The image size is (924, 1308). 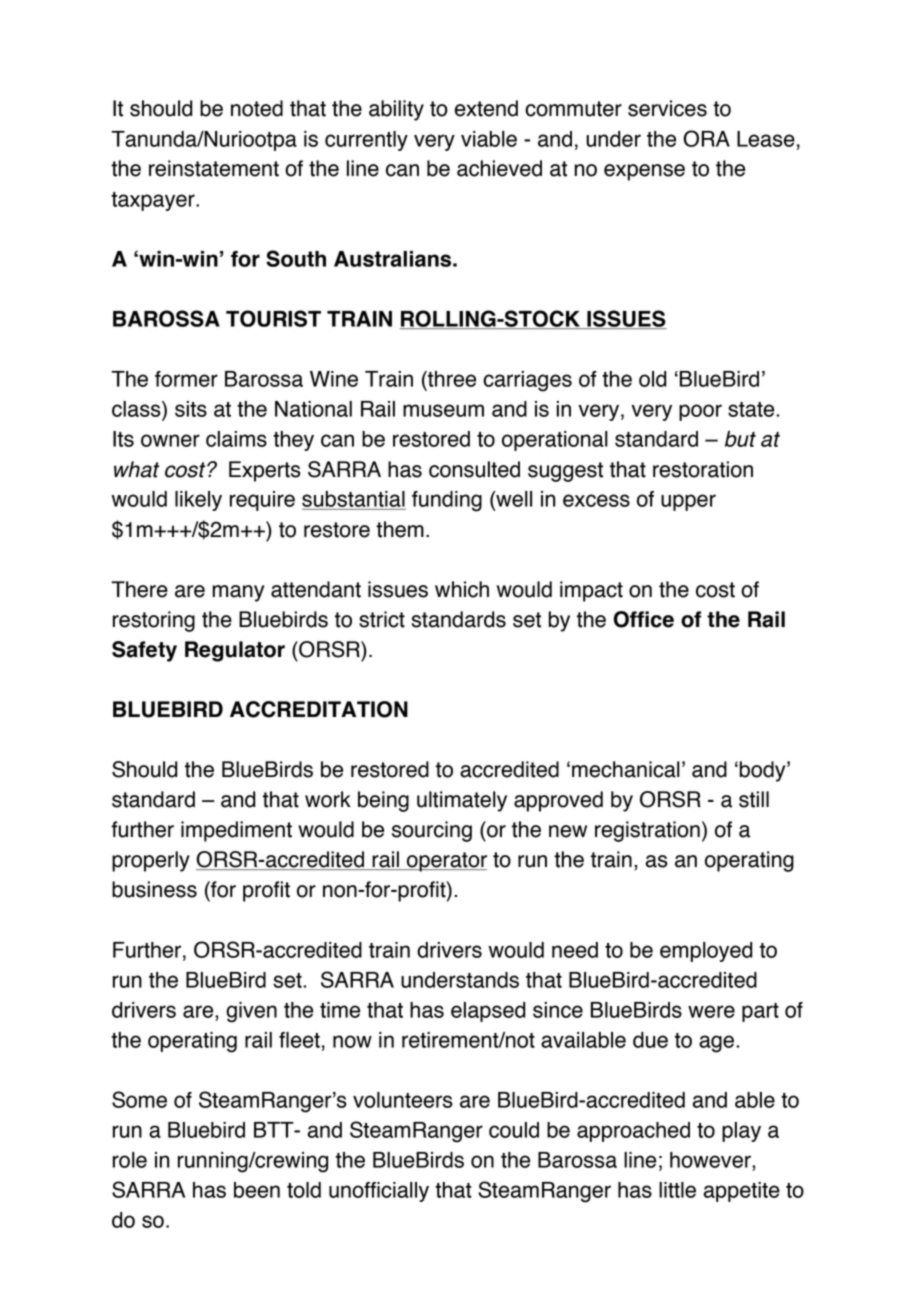 What do you see at coordinates (514, 1130) in the screenshot?
I see `could` at bounding box center [514, 1130].
